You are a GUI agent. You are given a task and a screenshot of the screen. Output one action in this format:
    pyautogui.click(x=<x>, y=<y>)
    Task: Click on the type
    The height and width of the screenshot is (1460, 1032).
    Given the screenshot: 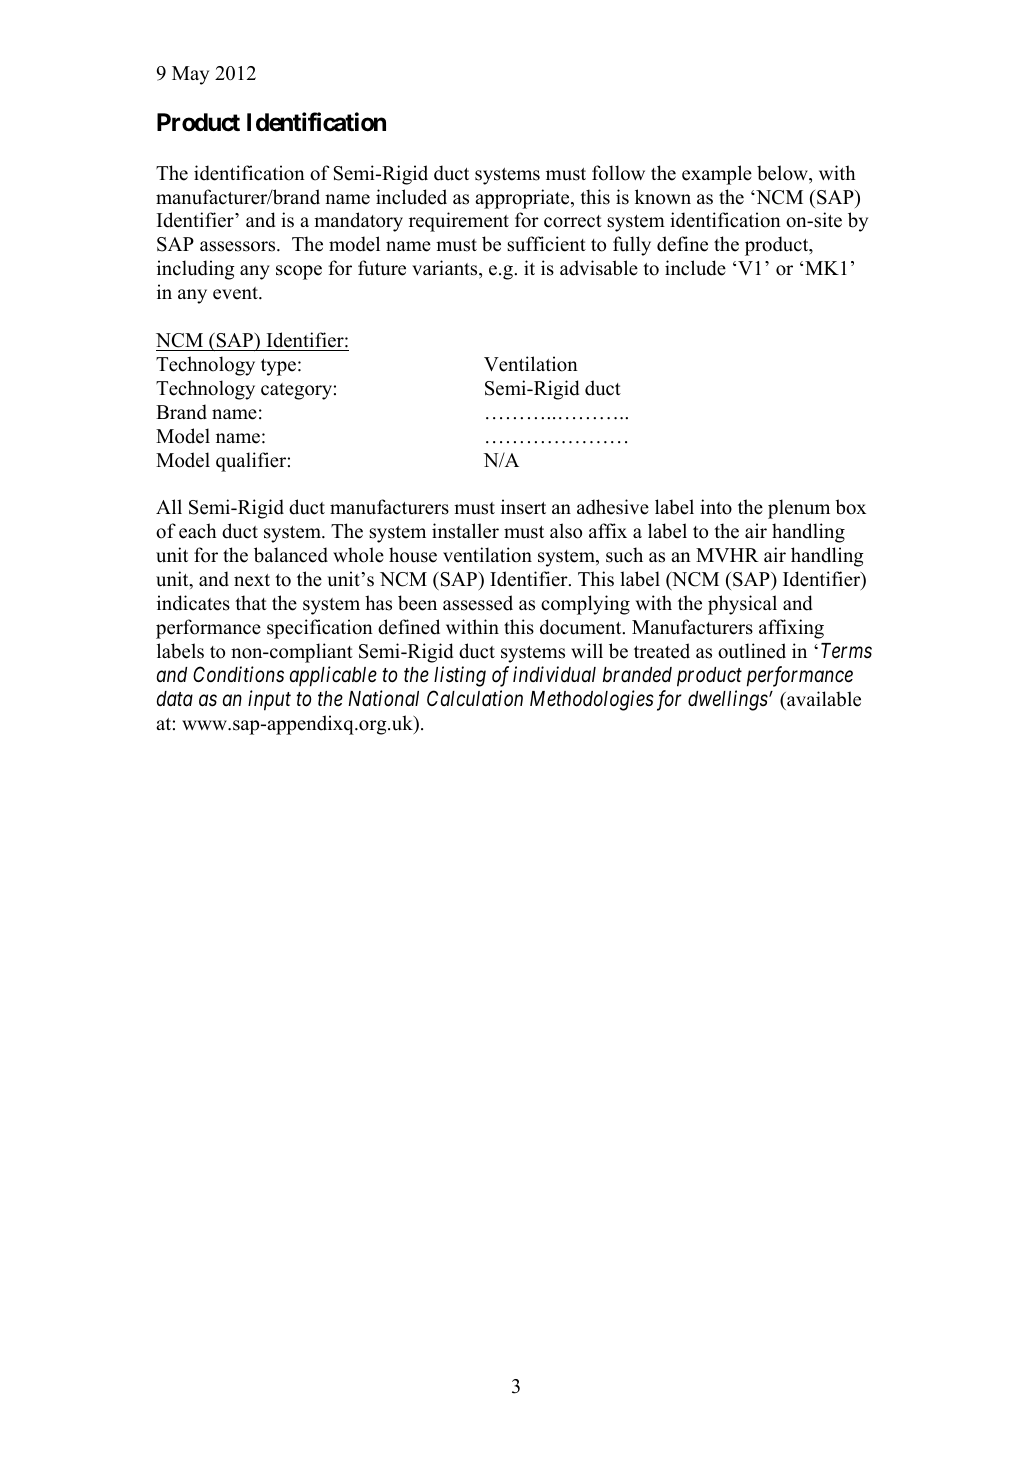 What is the action you would take?
    pyautogui.click(x=278, y=367)
